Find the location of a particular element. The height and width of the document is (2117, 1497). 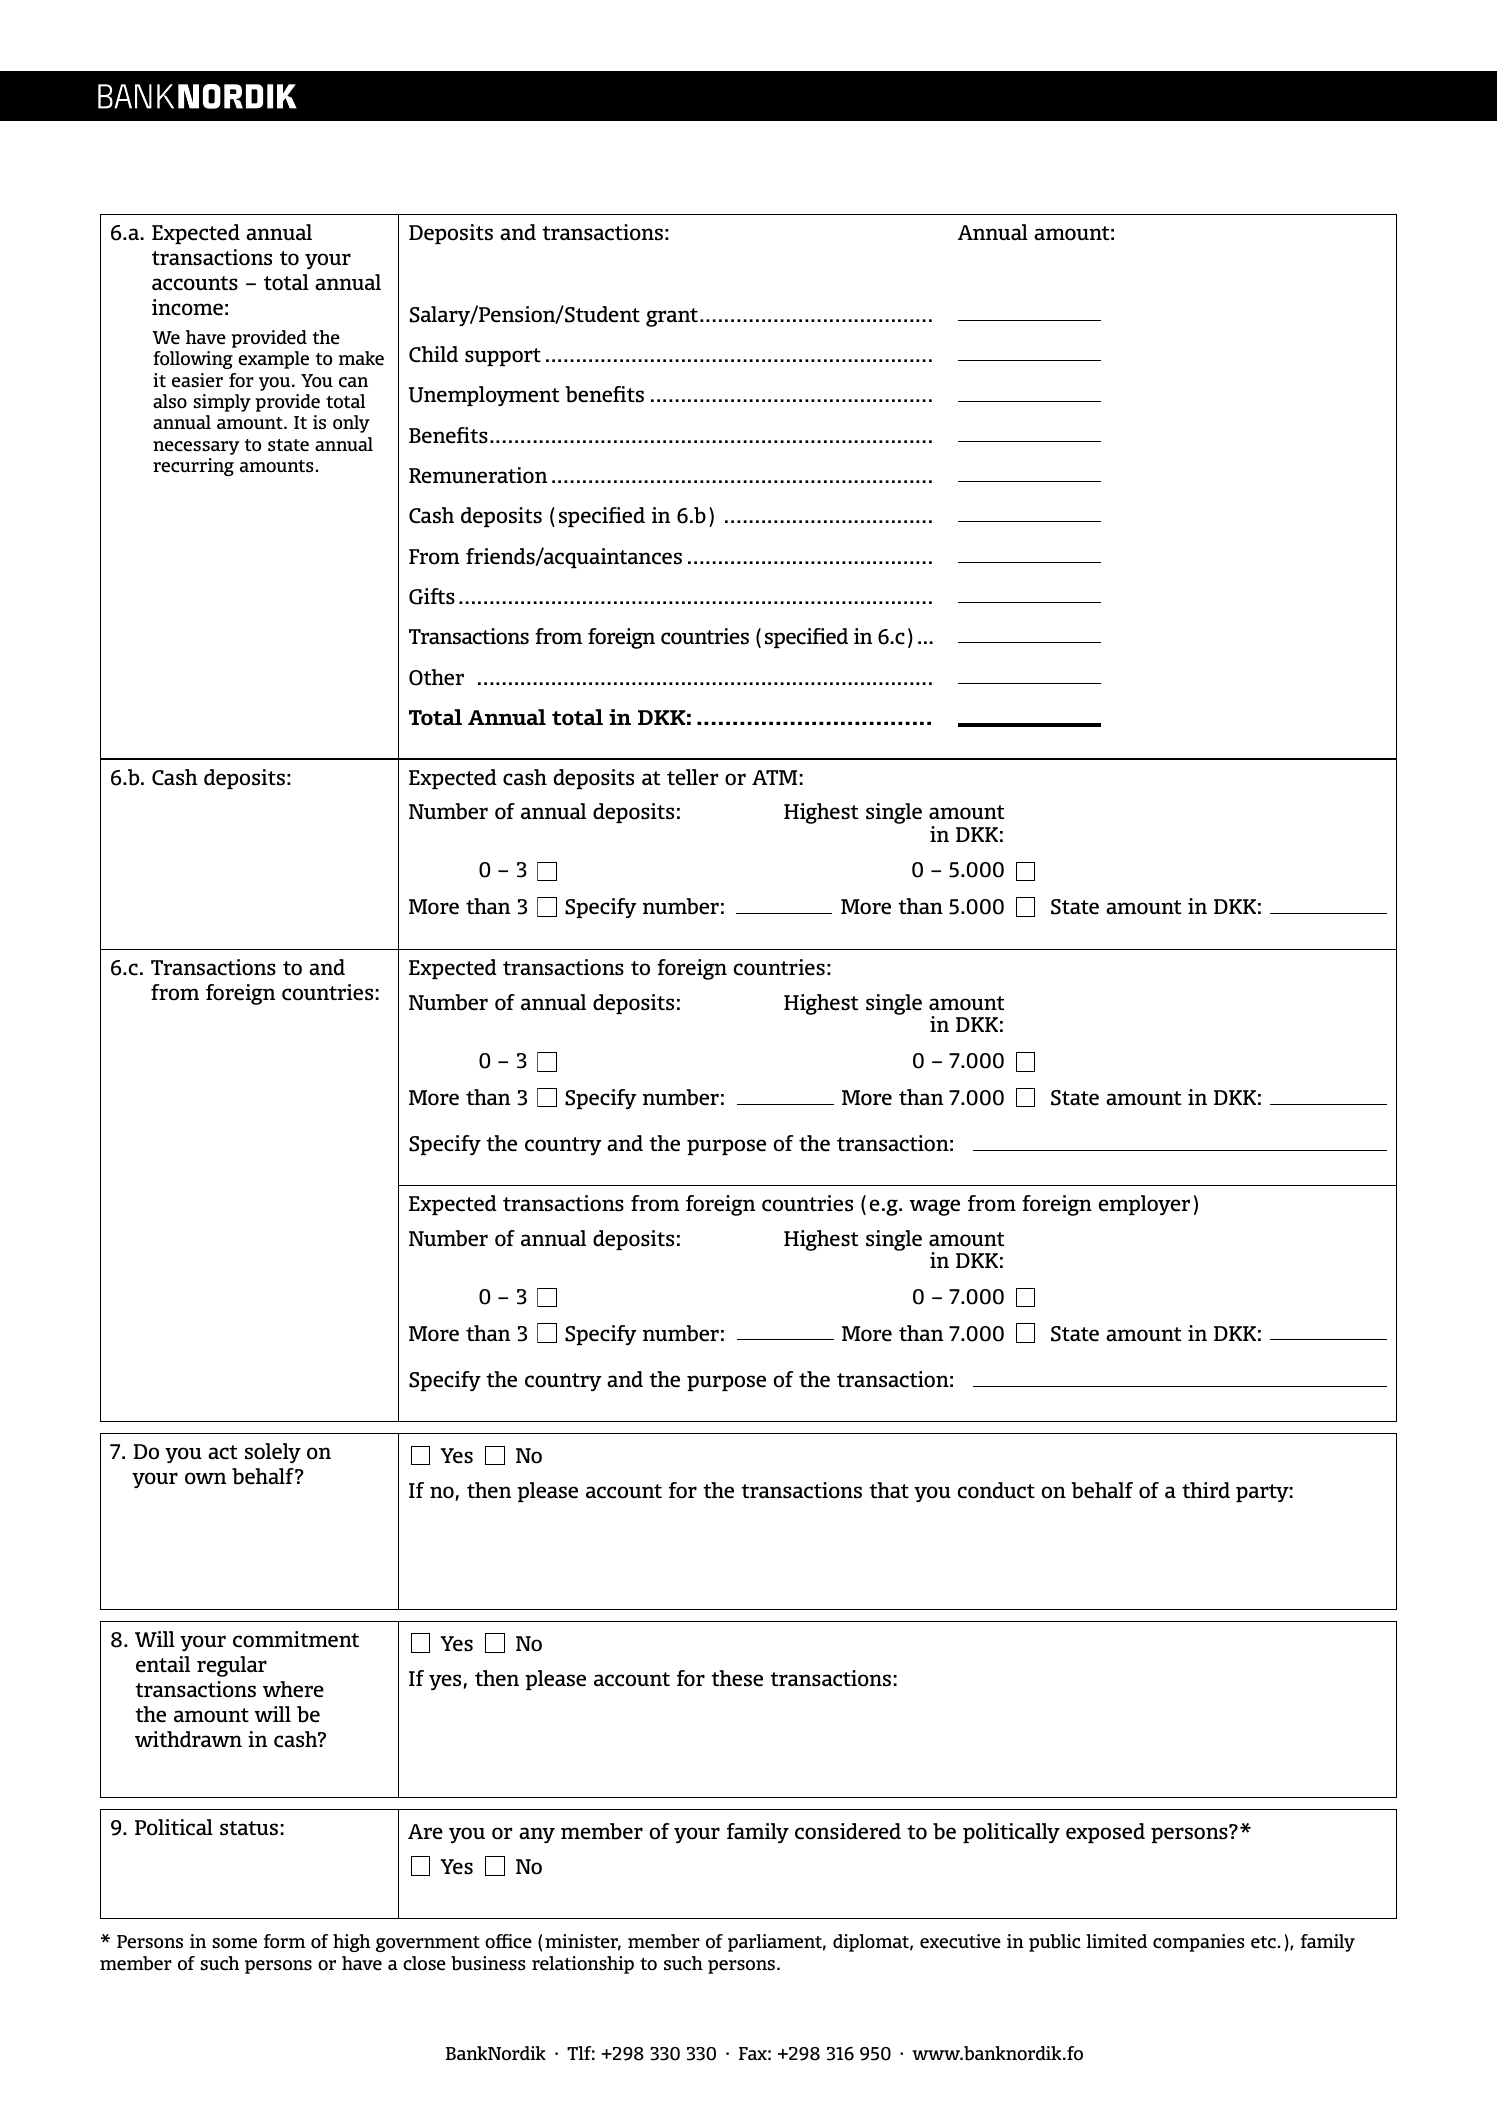

wage is located at coordinates (934, 1207).
